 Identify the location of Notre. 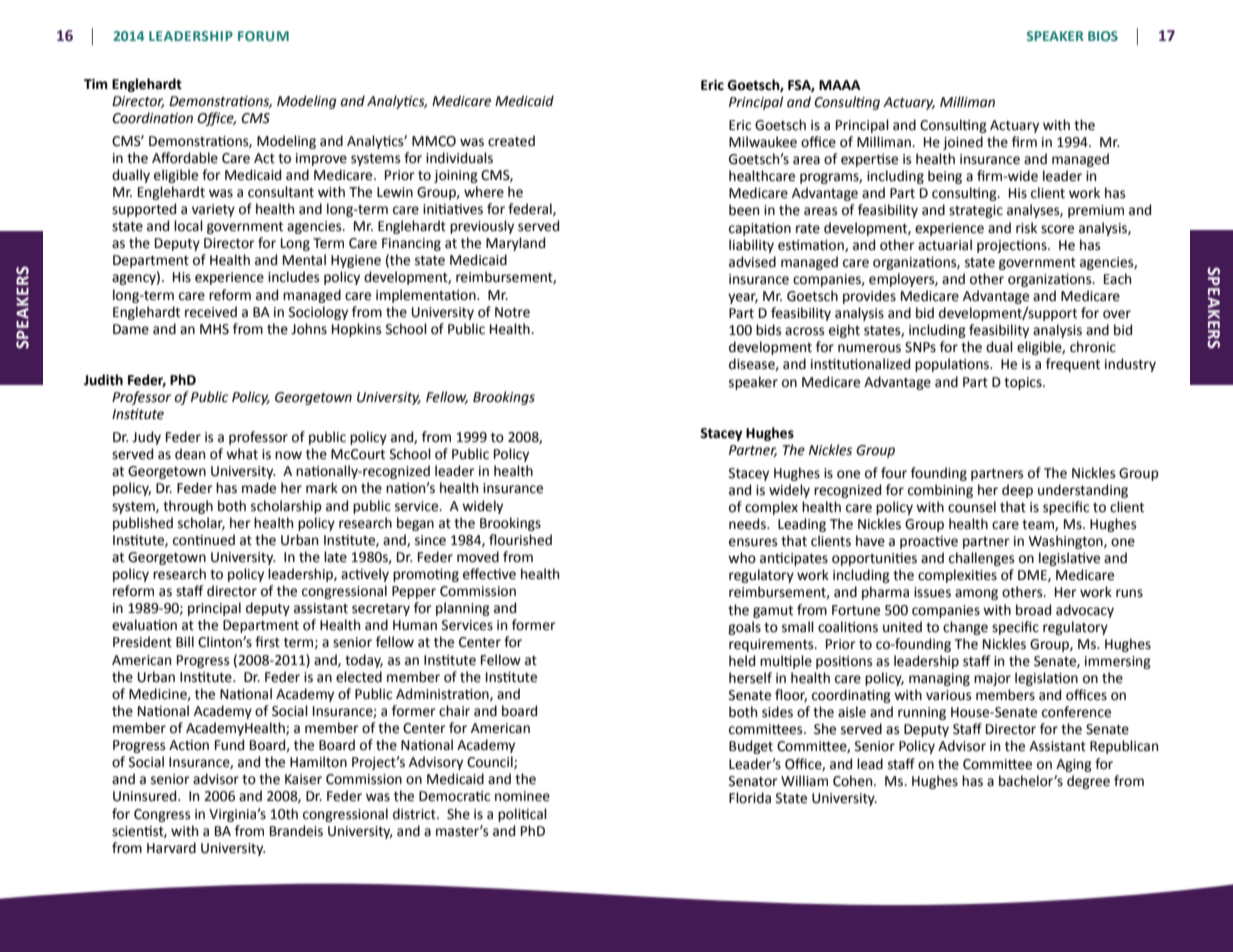
(512, 312).
